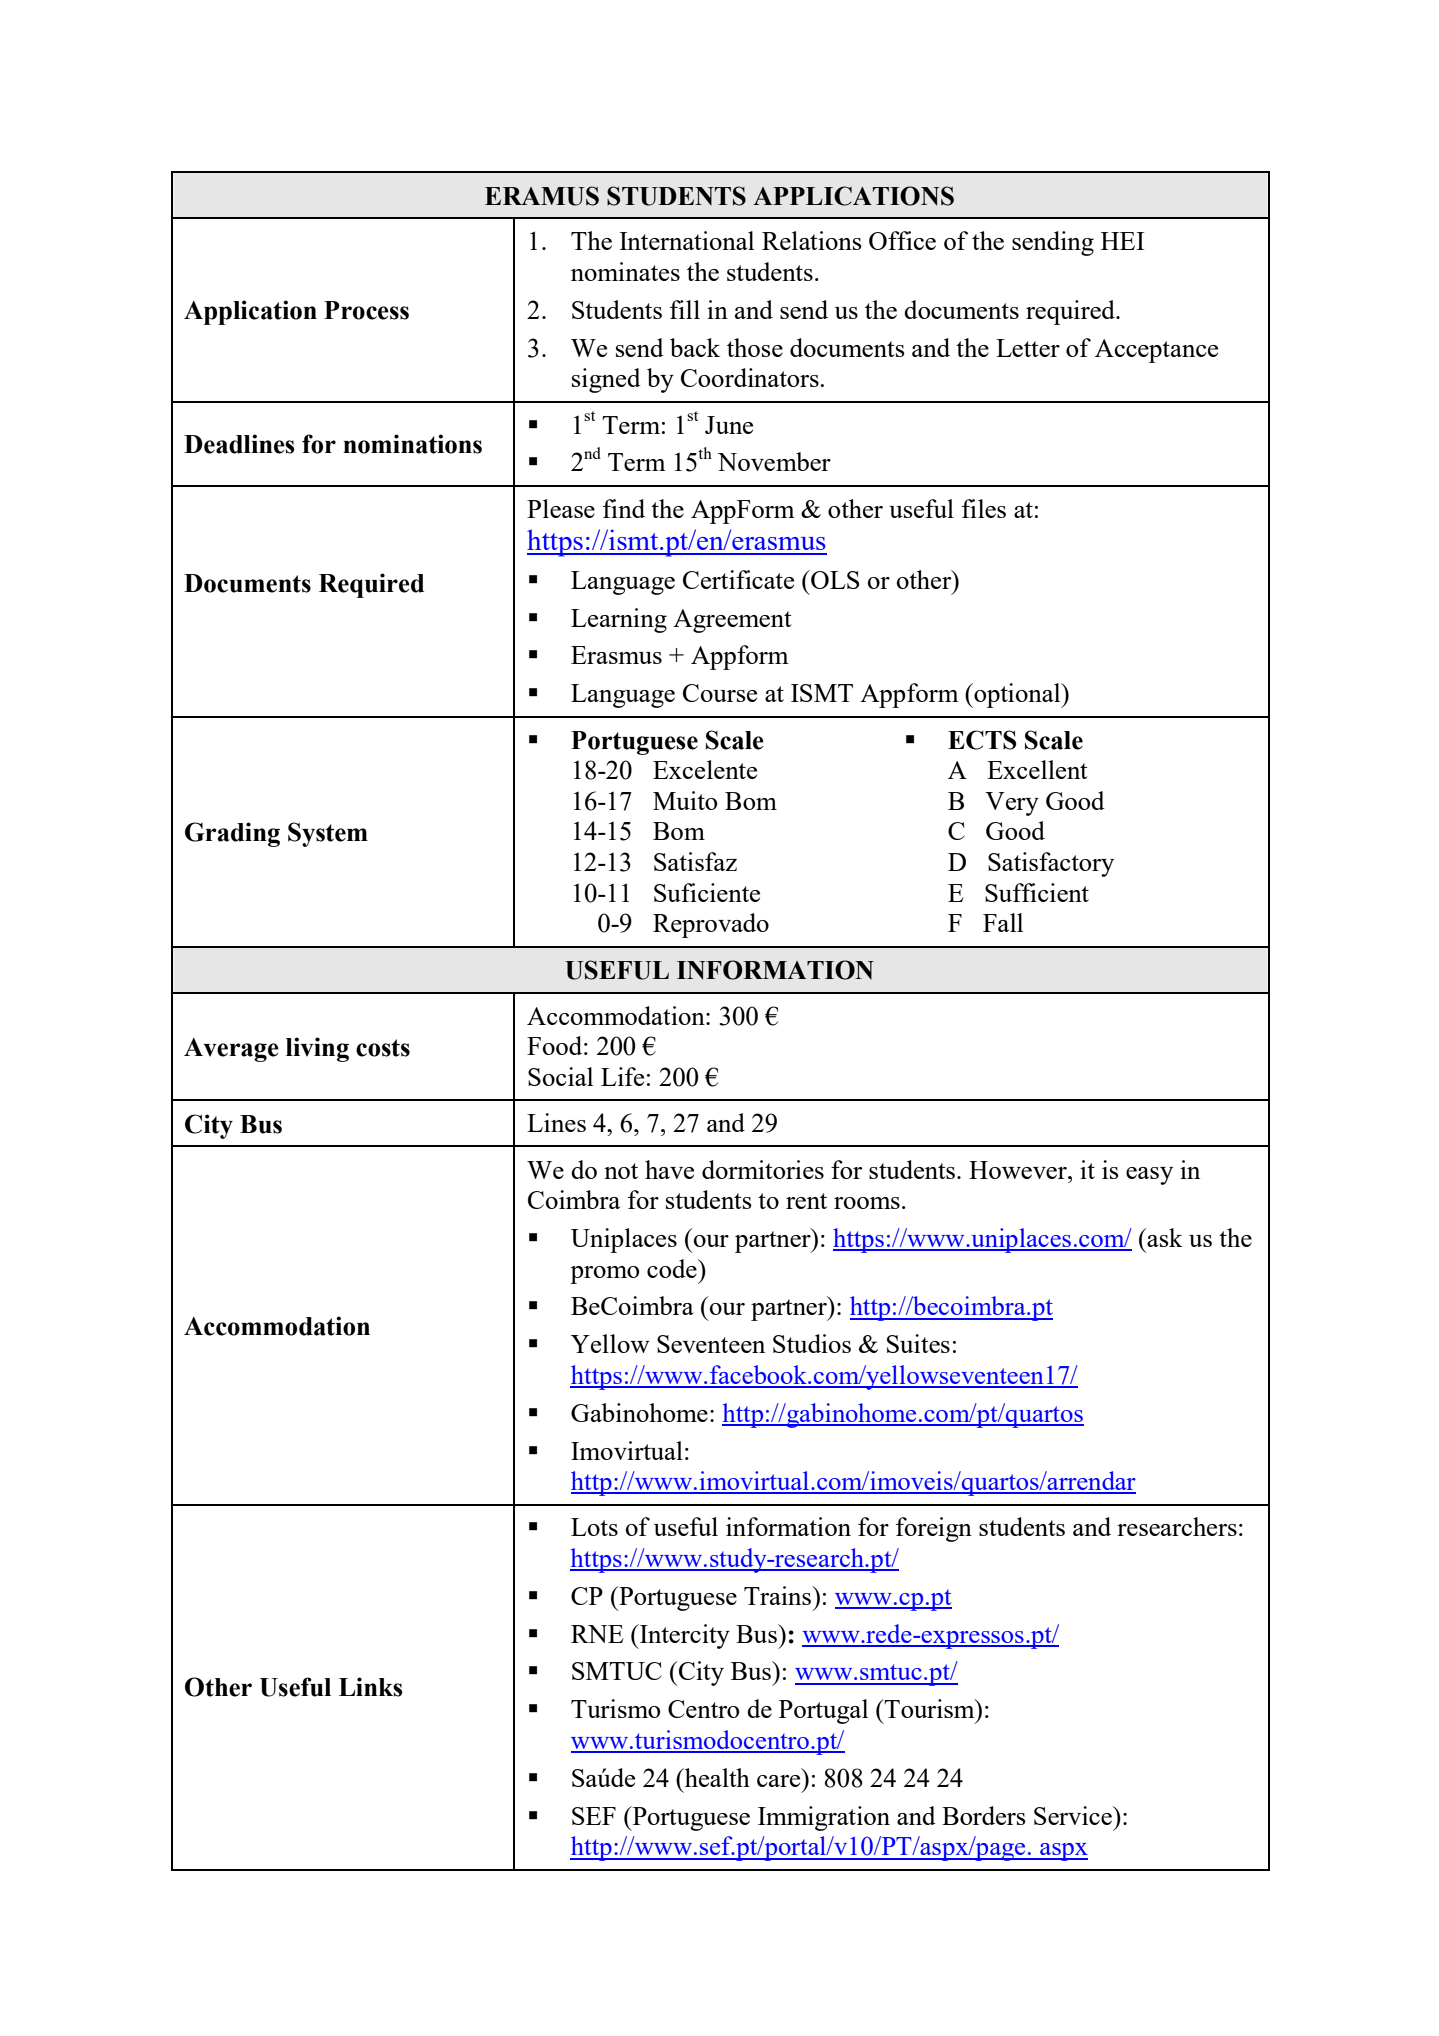 The image size is (1439, 2036). What do you see at coordinates (1028, 348) in the screenshot?
I see `Letter` at bounding box center [1028, 348].
